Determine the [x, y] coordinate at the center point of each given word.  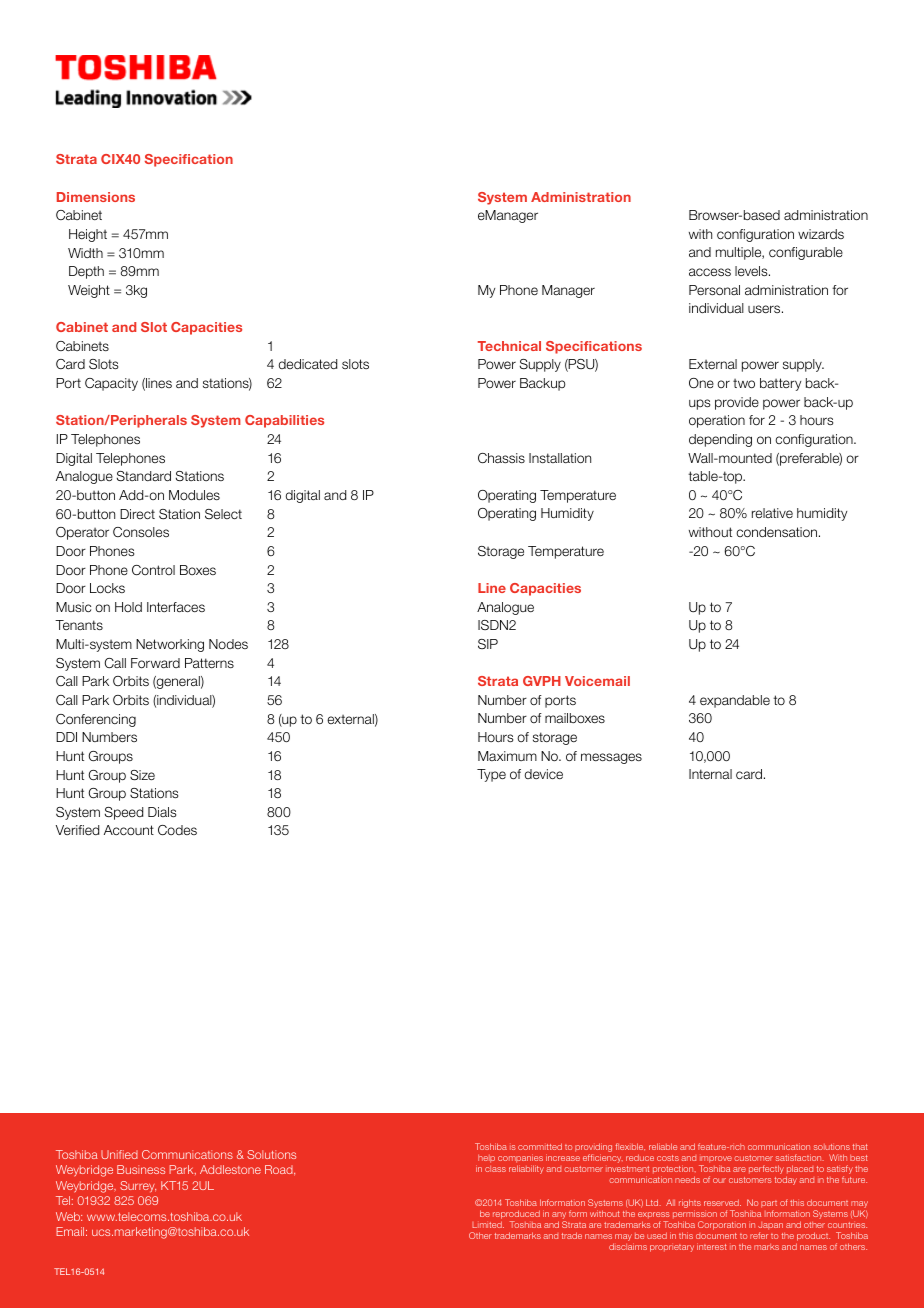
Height [88, 235]
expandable [735, 701]
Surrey [138, 1187]
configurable [806, 253]
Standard [144, 476]
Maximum [507, 756]
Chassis [501, 458]
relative [772, 513]
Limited [488, 1224]
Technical [509, 346]
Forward [155, 663]
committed [540, 1146]
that [860, 1147]
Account [129, 830]
